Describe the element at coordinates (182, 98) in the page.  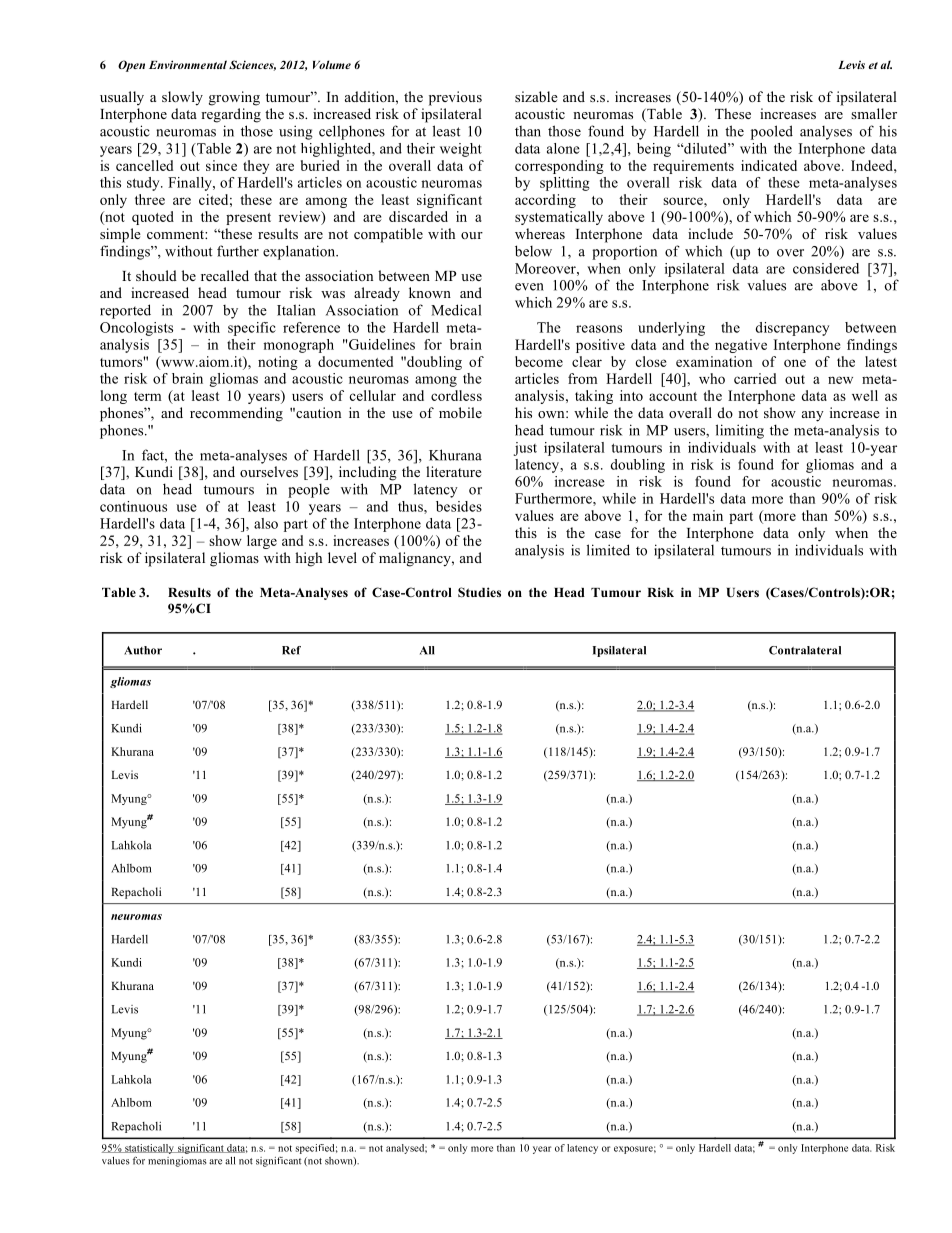
I see `slowly` at that location.
